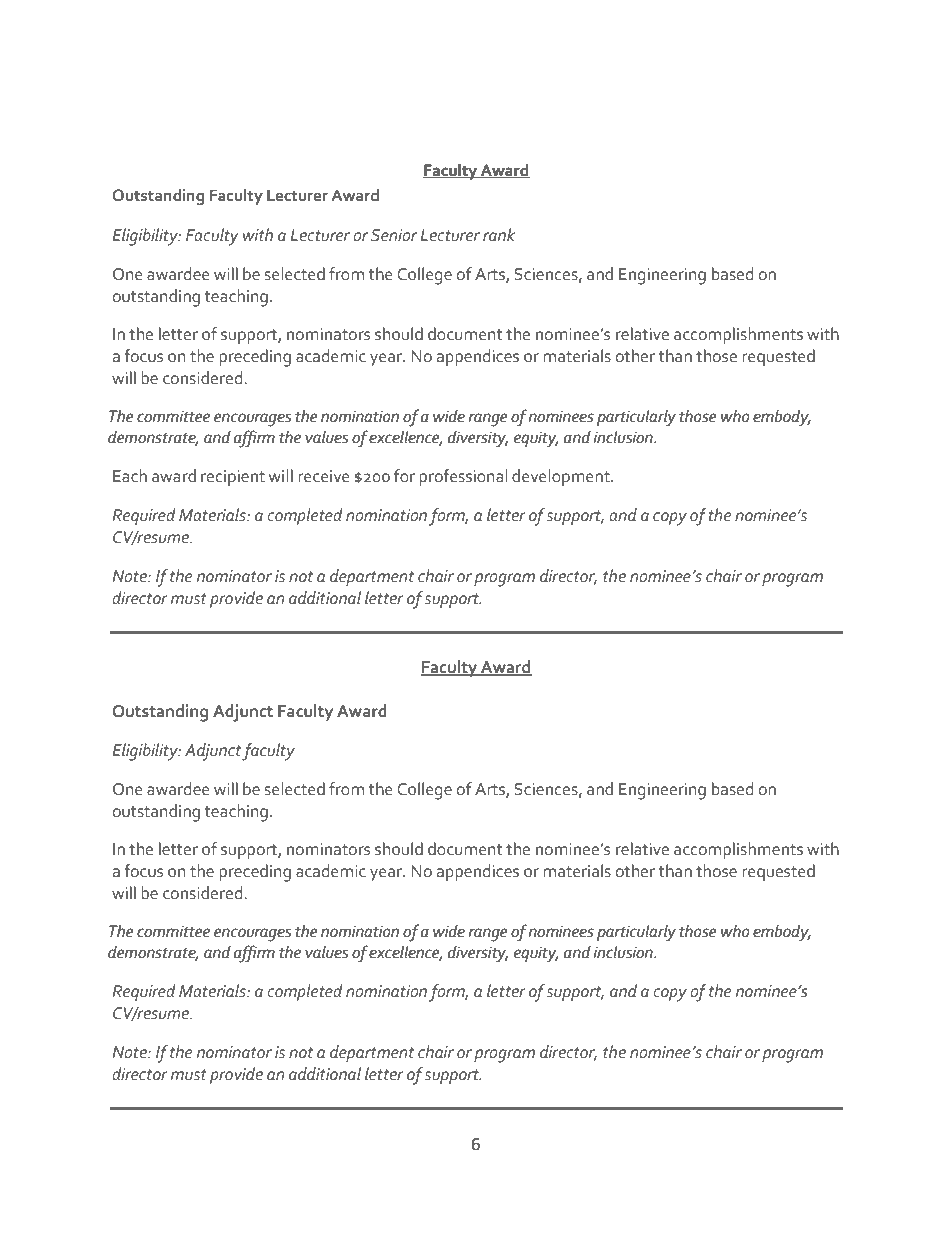 The image size is (952, 1233). I want to click on recipient, so click(233, 478).
